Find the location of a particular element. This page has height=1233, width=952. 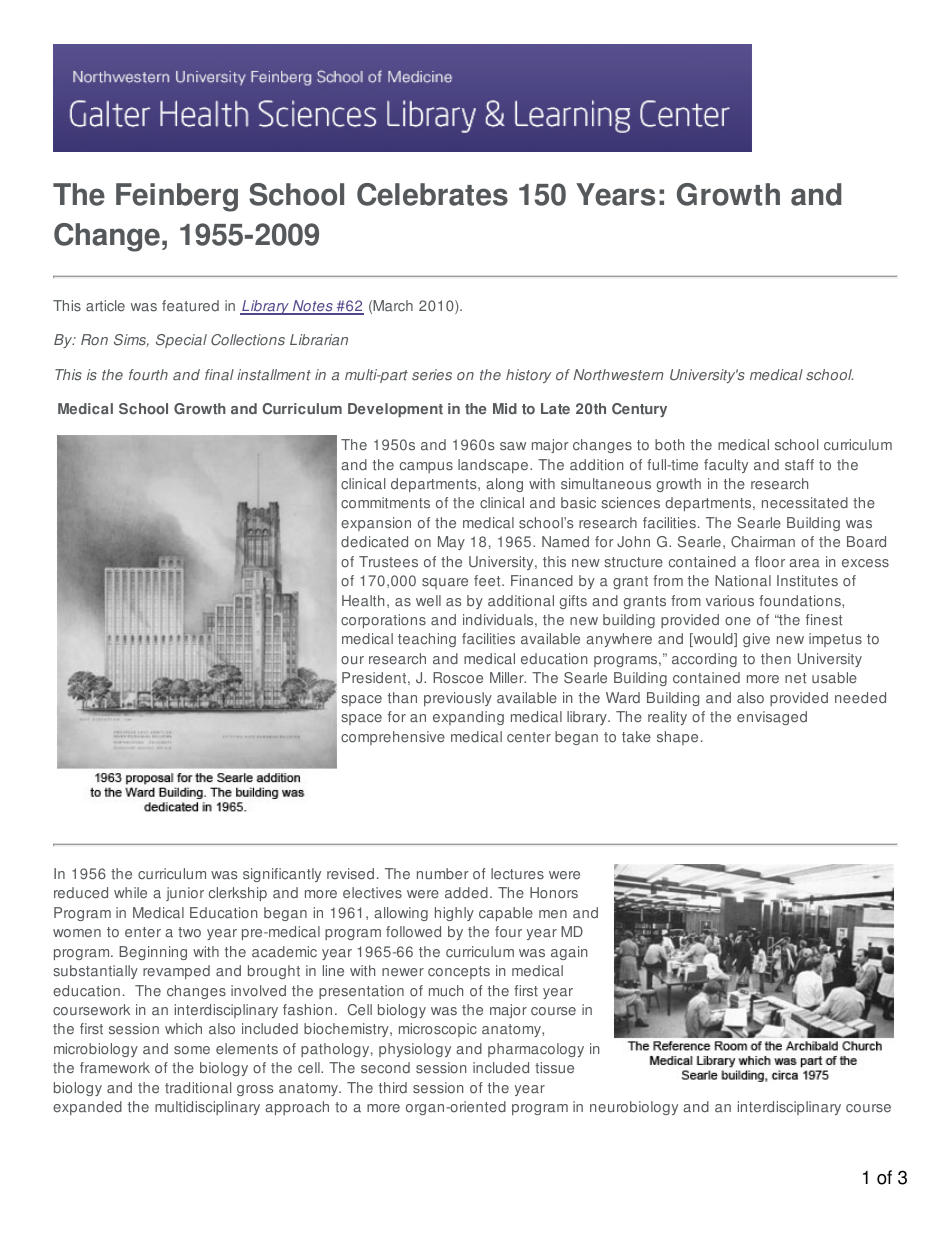

Celebrates is located at coordinates (432, 194).
